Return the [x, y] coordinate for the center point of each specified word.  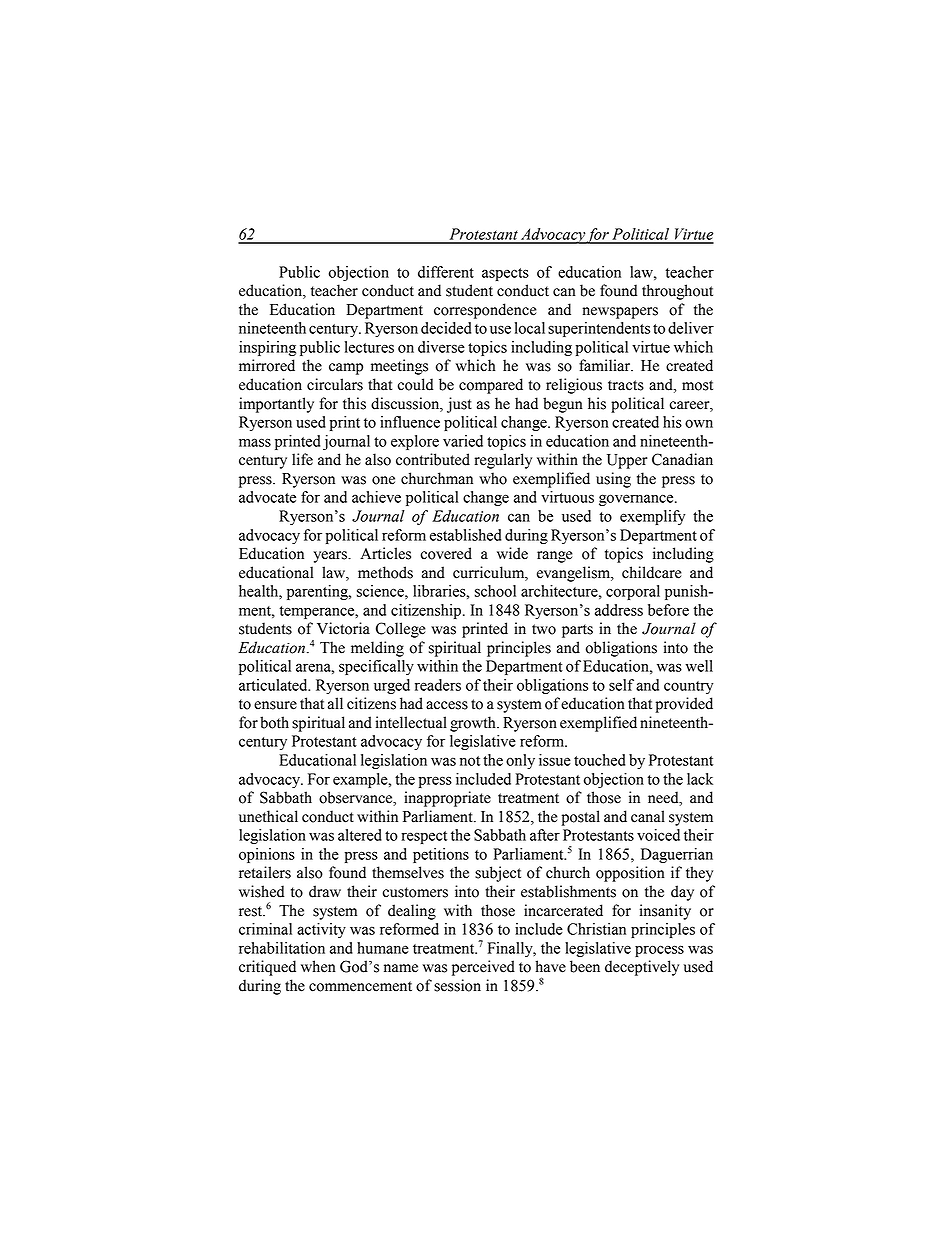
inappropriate [447, 799]
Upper [627, 461]
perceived [483, 968]
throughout [677, 292]
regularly [503, 461]
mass [255, 442]
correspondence [485, 311]
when [318, 966]
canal [648, 816]
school [495, 591]
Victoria [343, 628]
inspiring [267, 348]
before [668, 610]
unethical [268, 816]
